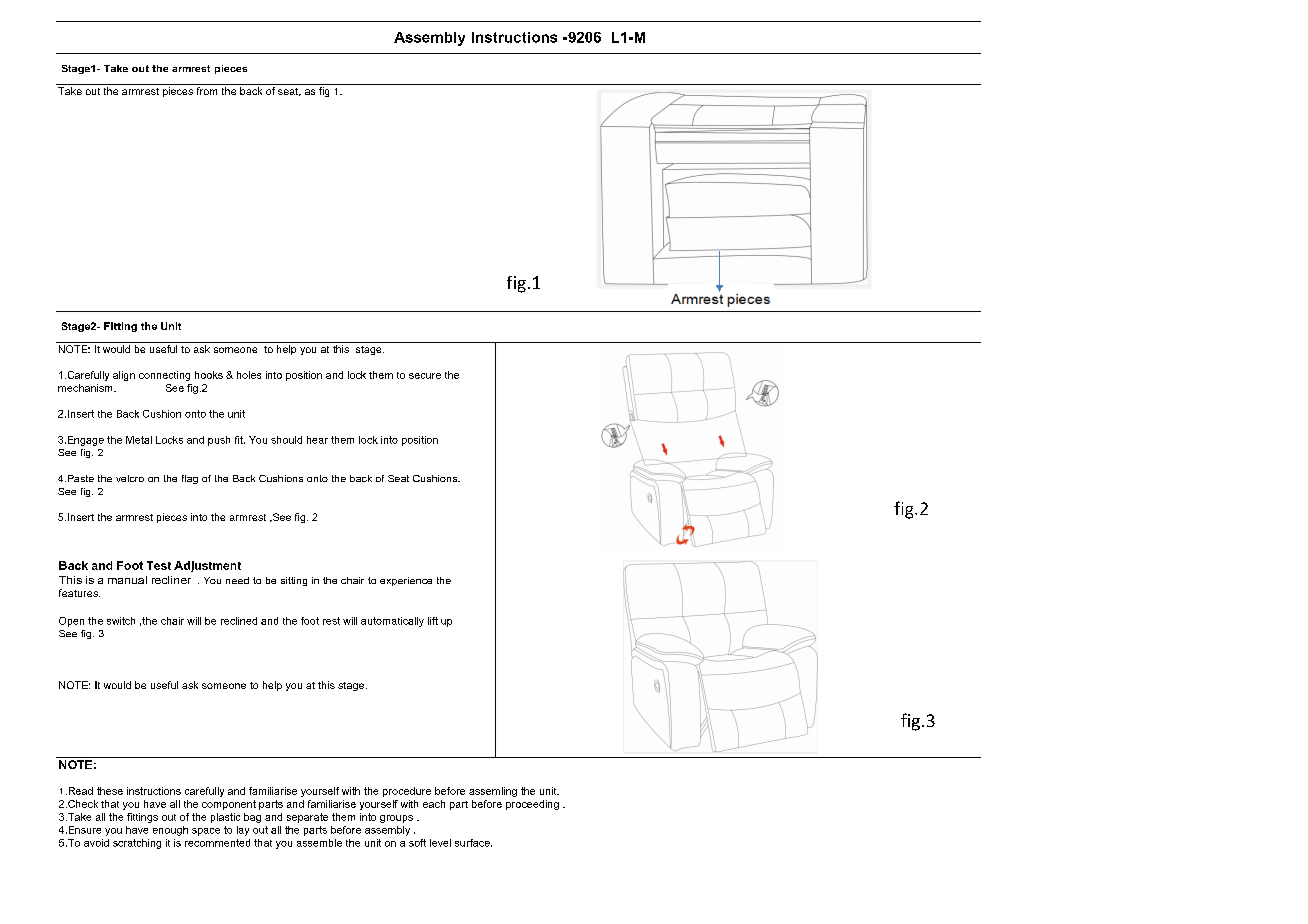 The image size is (1308, 924). I want to click on Test, so click(159, 565).
